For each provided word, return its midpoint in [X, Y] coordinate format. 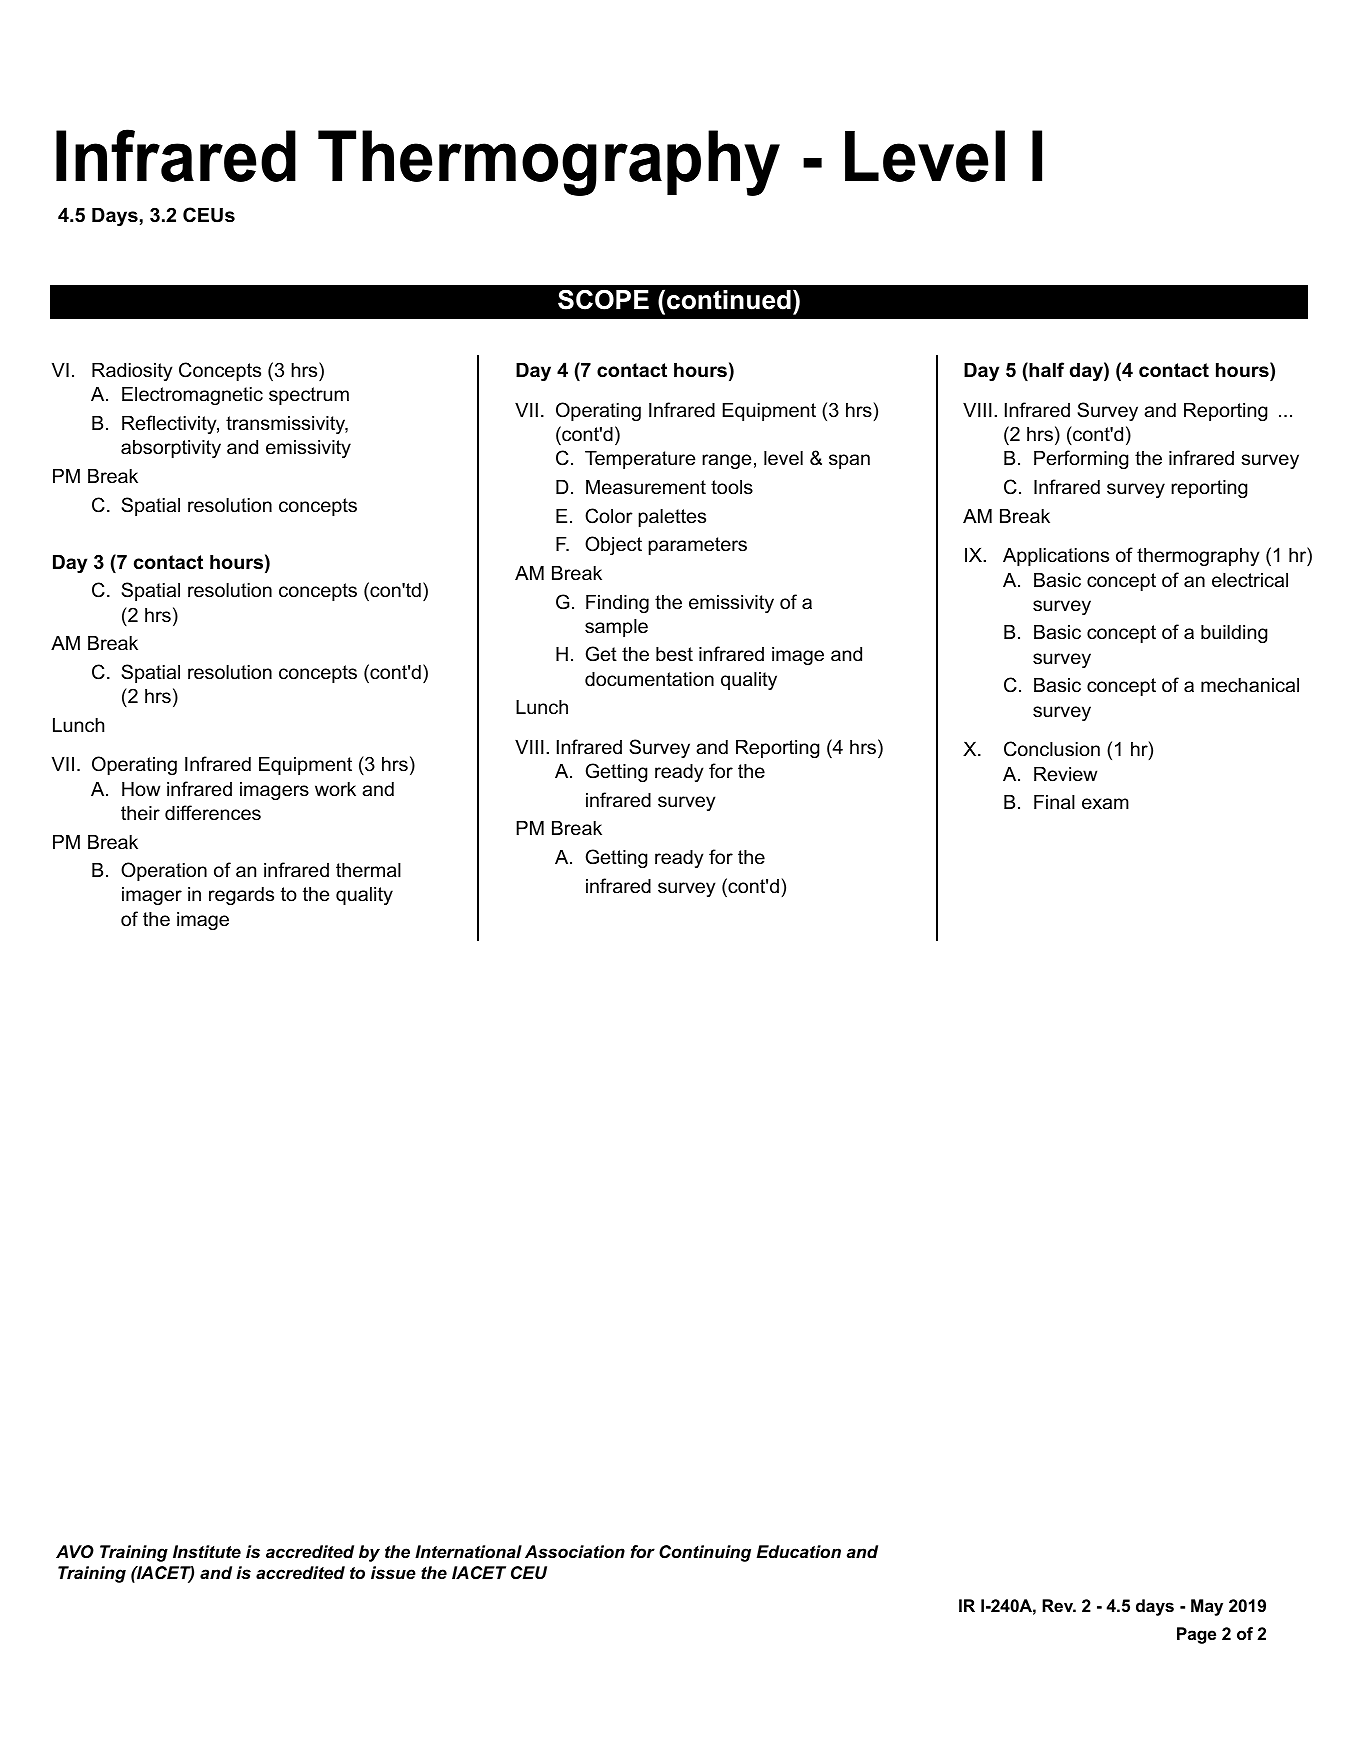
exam [1105, 804]
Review [1065, 774]
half [1045, 370]
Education [799, 1551]
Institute [207, 1552]
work [335, 789]
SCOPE [603, 299]
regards [241, 896]
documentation [649, 679]
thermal [368, 870]
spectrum [309, 396]
